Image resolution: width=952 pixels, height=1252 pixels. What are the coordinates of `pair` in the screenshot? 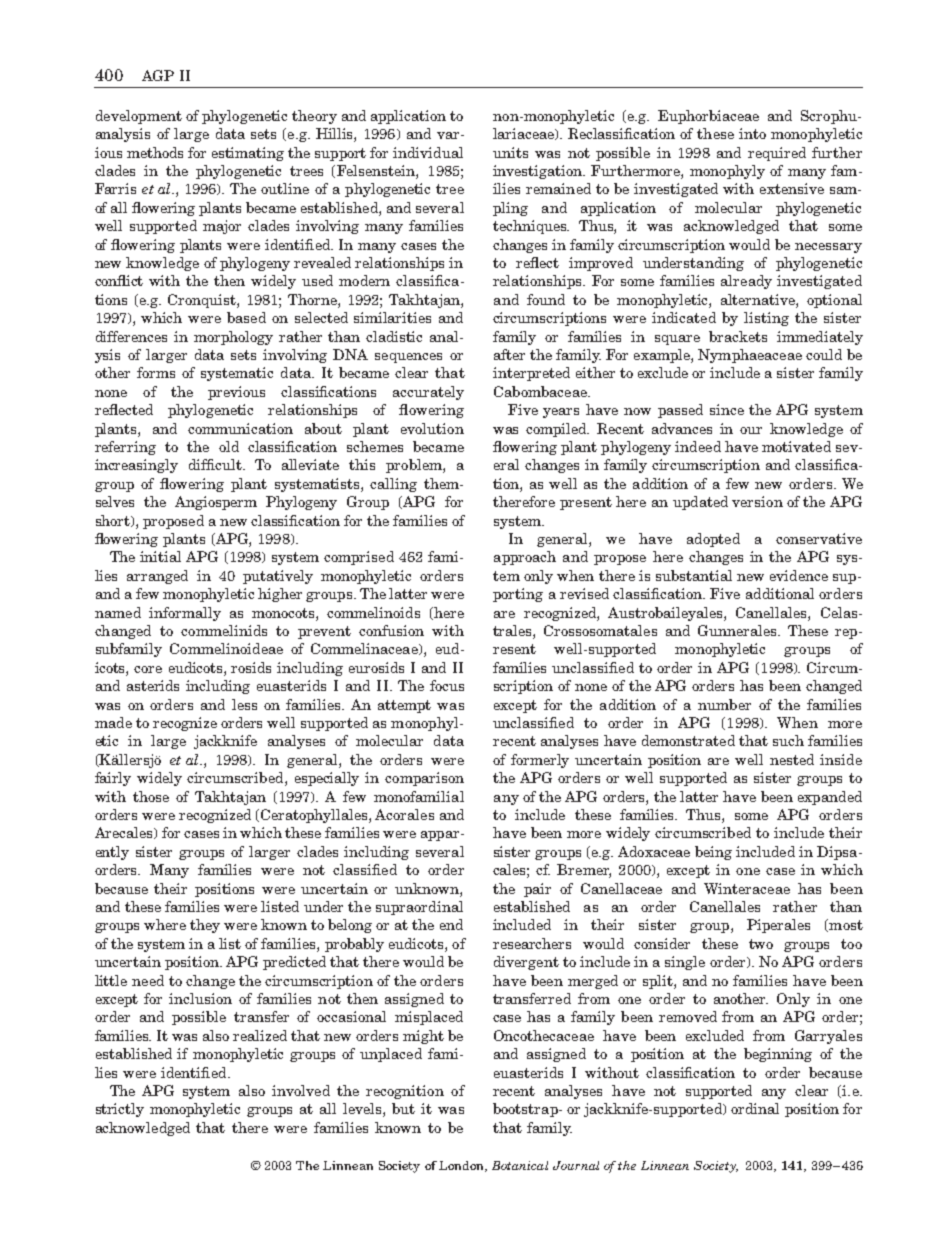 It's located at (537, 890).
